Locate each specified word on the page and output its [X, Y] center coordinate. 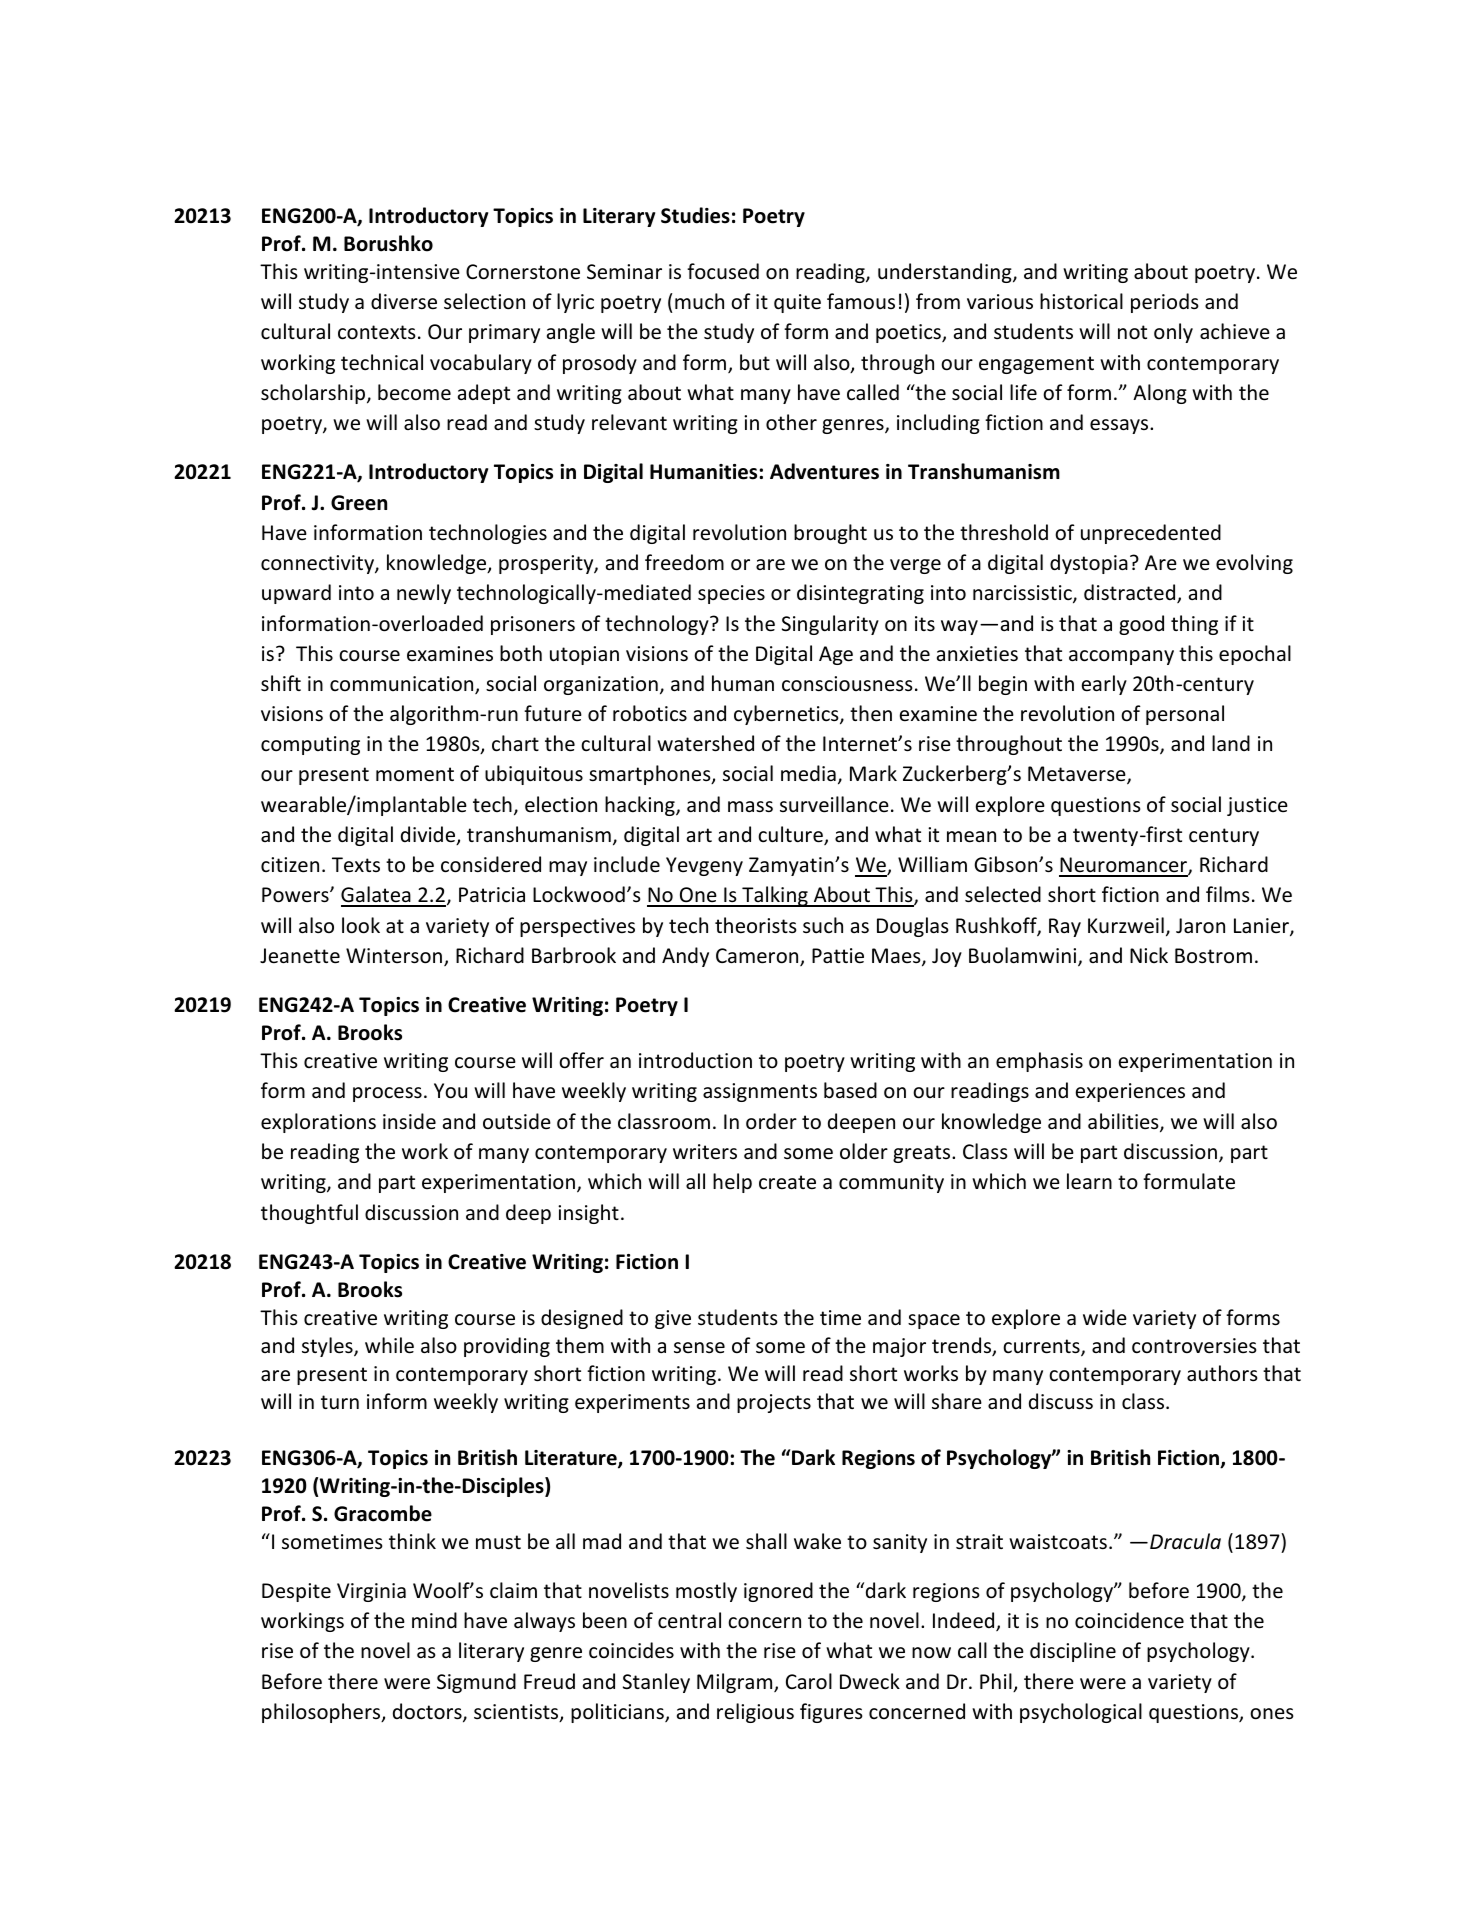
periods [1165, 303]
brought [830, 534]
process [387, 1094]
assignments [760, 1092]
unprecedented [1151, 534]
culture [791, 835]
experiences [1130, 1092]
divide [429, 835]
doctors [428, 1712]
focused [723, 271]
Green [359, 503]
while [389, 1345]
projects [774, 1403]
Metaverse [1078, 775]
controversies [1194, 1346]
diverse [404, 301]
